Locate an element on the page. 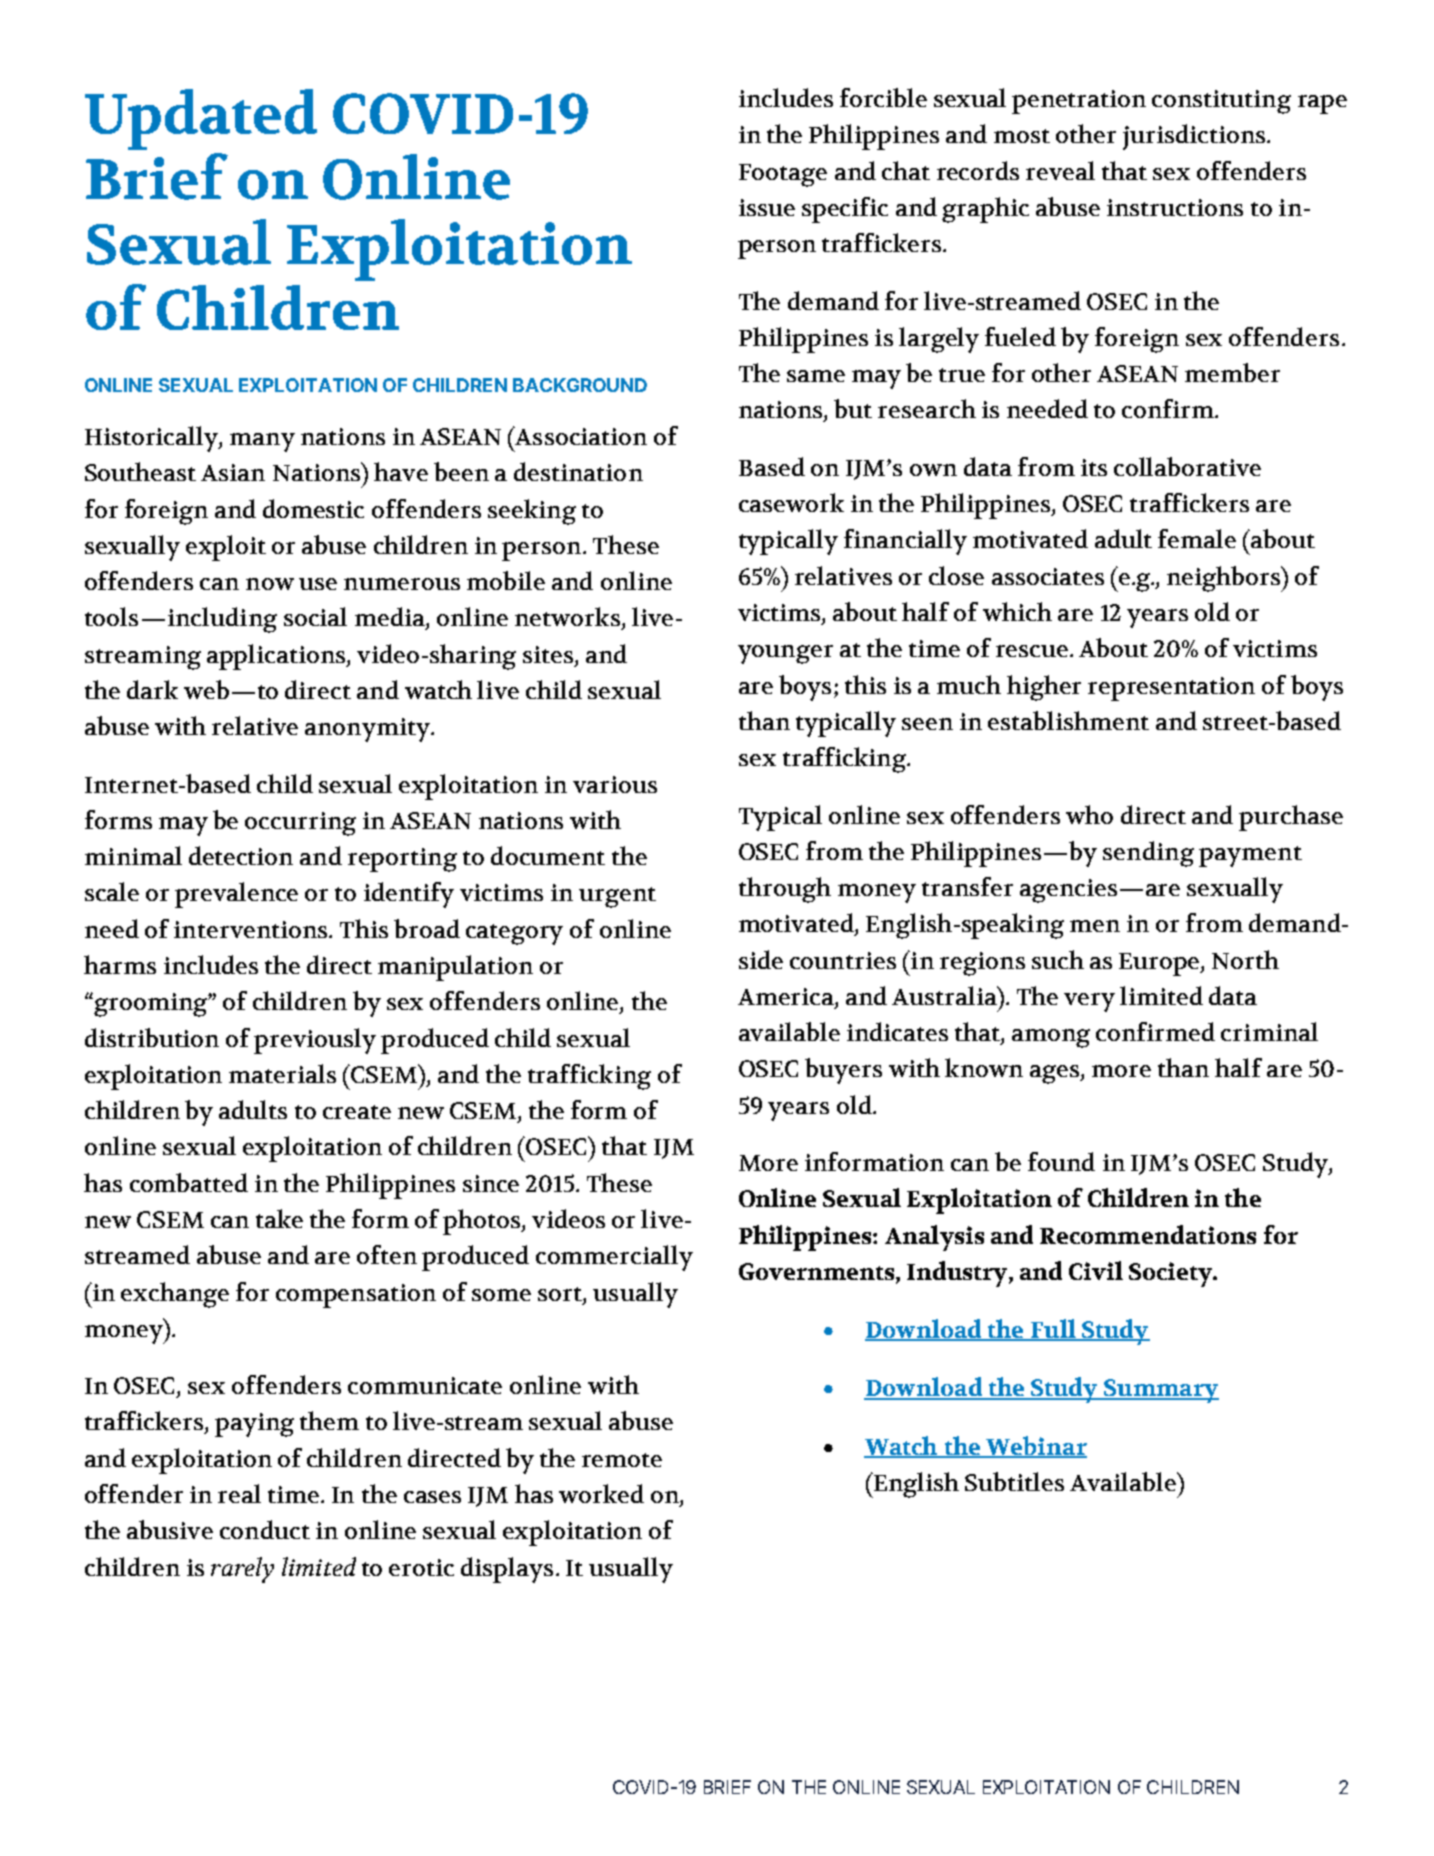  Footage is located at coordinates (783, 175).
